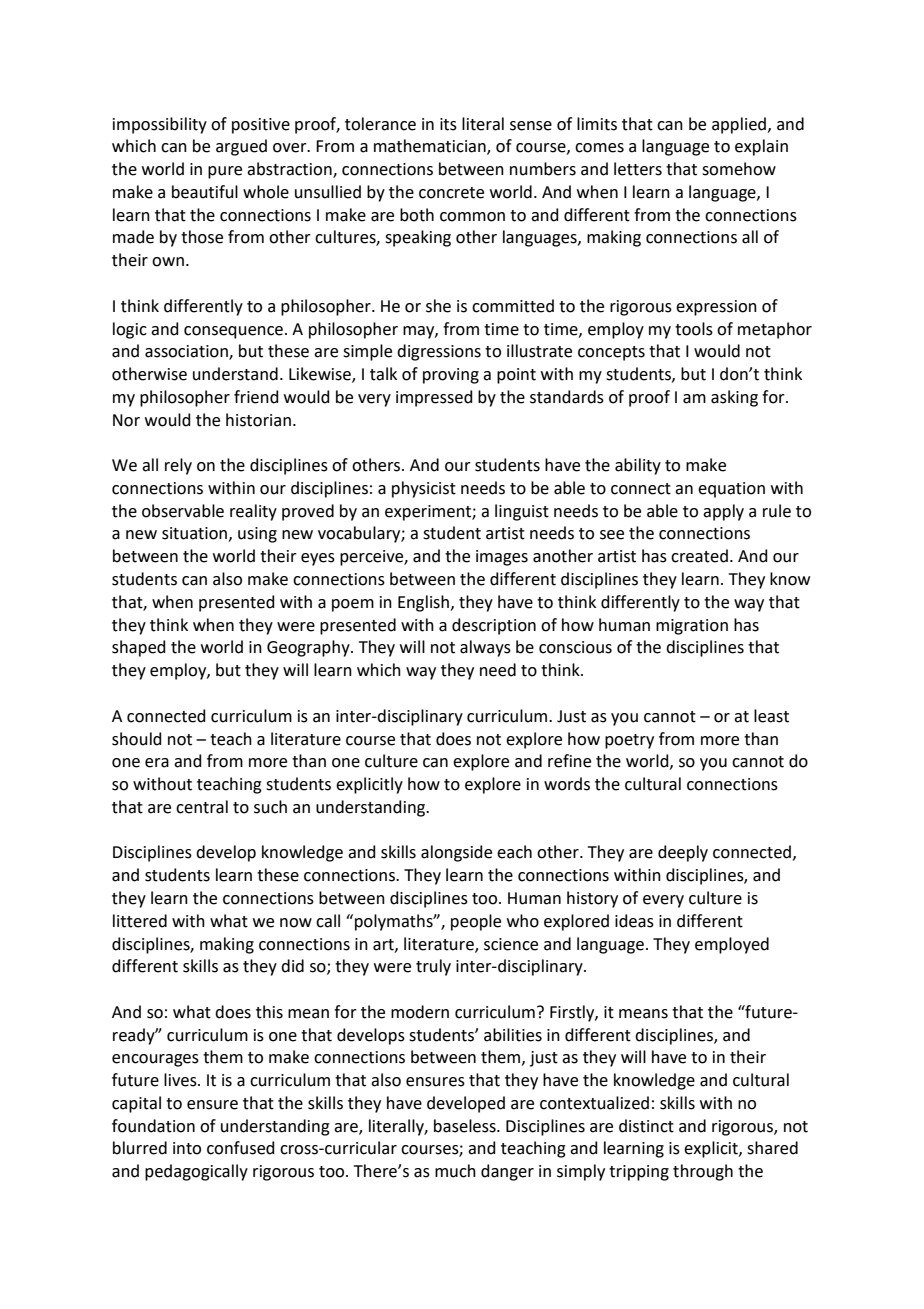  What do you see at coordinates (485, 648) in the document?
I see `always` at bounding box center [485, 648].
